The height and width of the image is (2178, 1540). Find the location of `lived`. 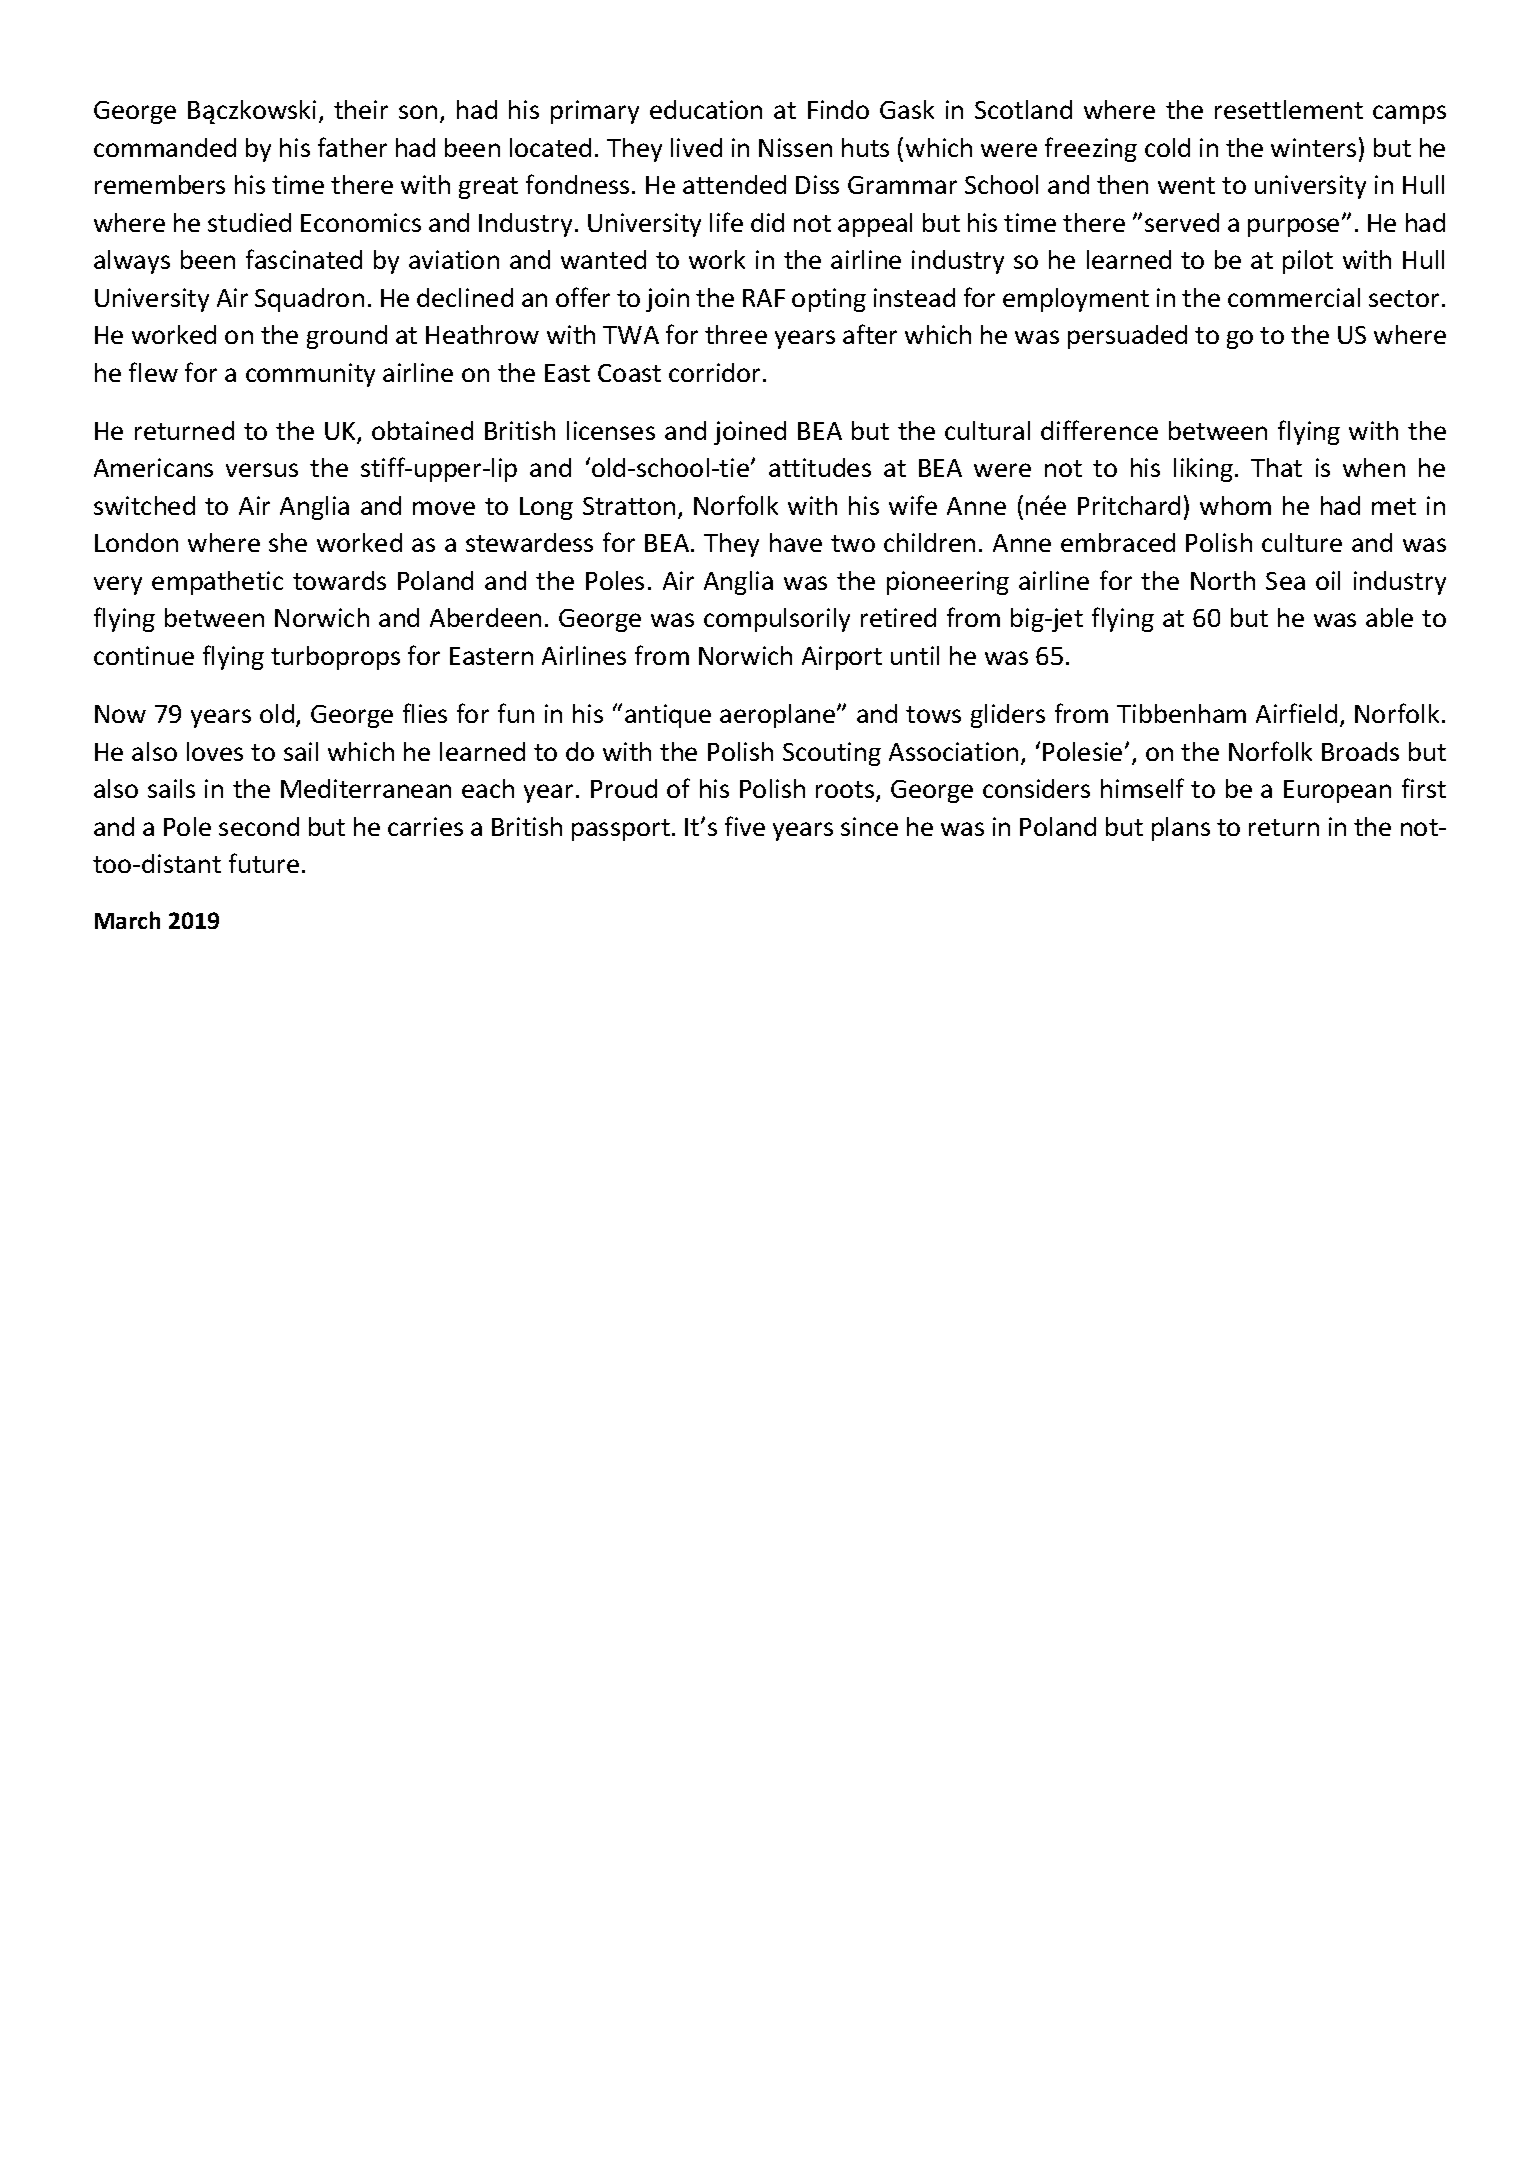

lived is located at coordinates (696, 147).
